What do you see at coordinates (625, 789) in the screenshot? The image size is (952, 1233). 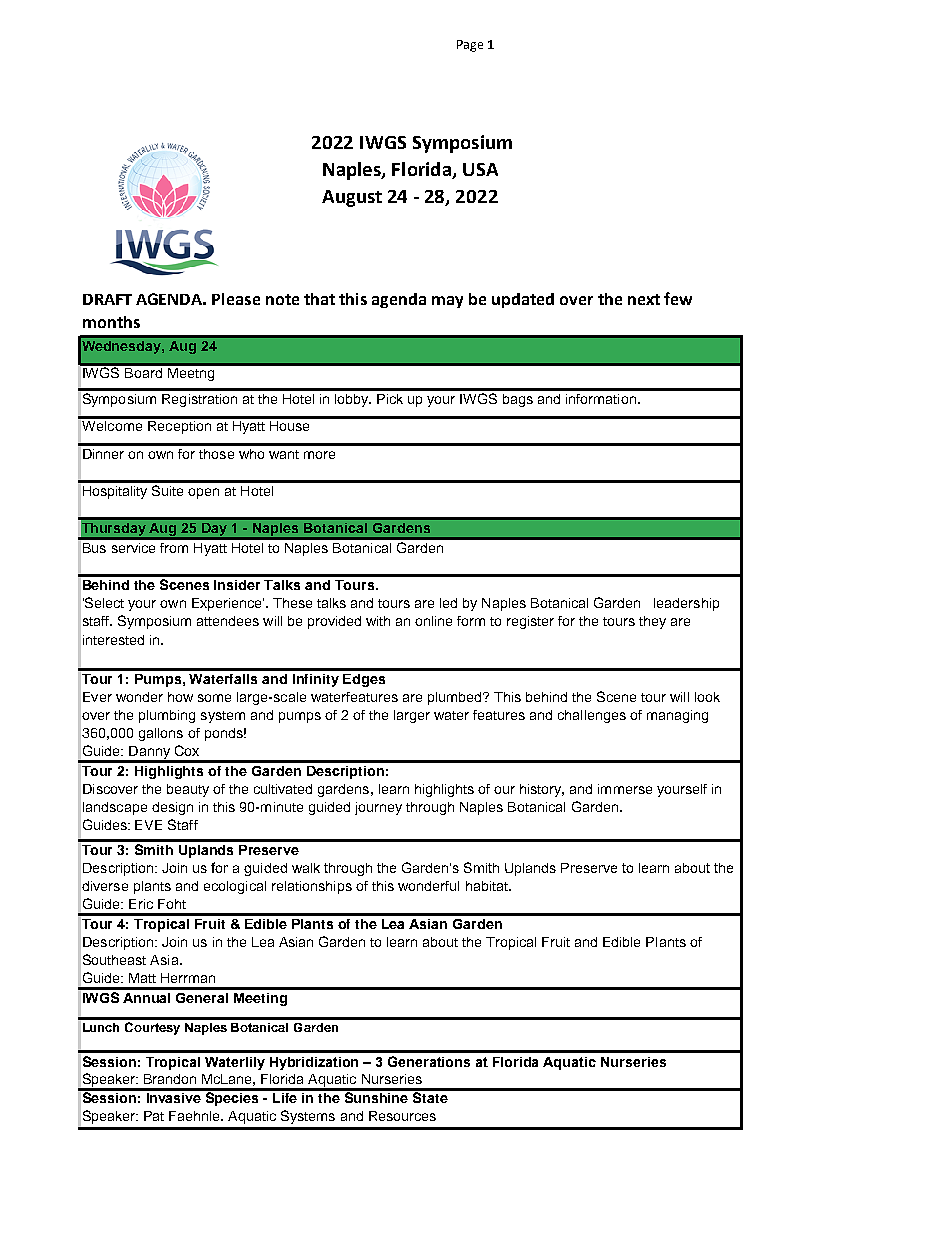 I see `immerse` at bounding box center [625, 789].
